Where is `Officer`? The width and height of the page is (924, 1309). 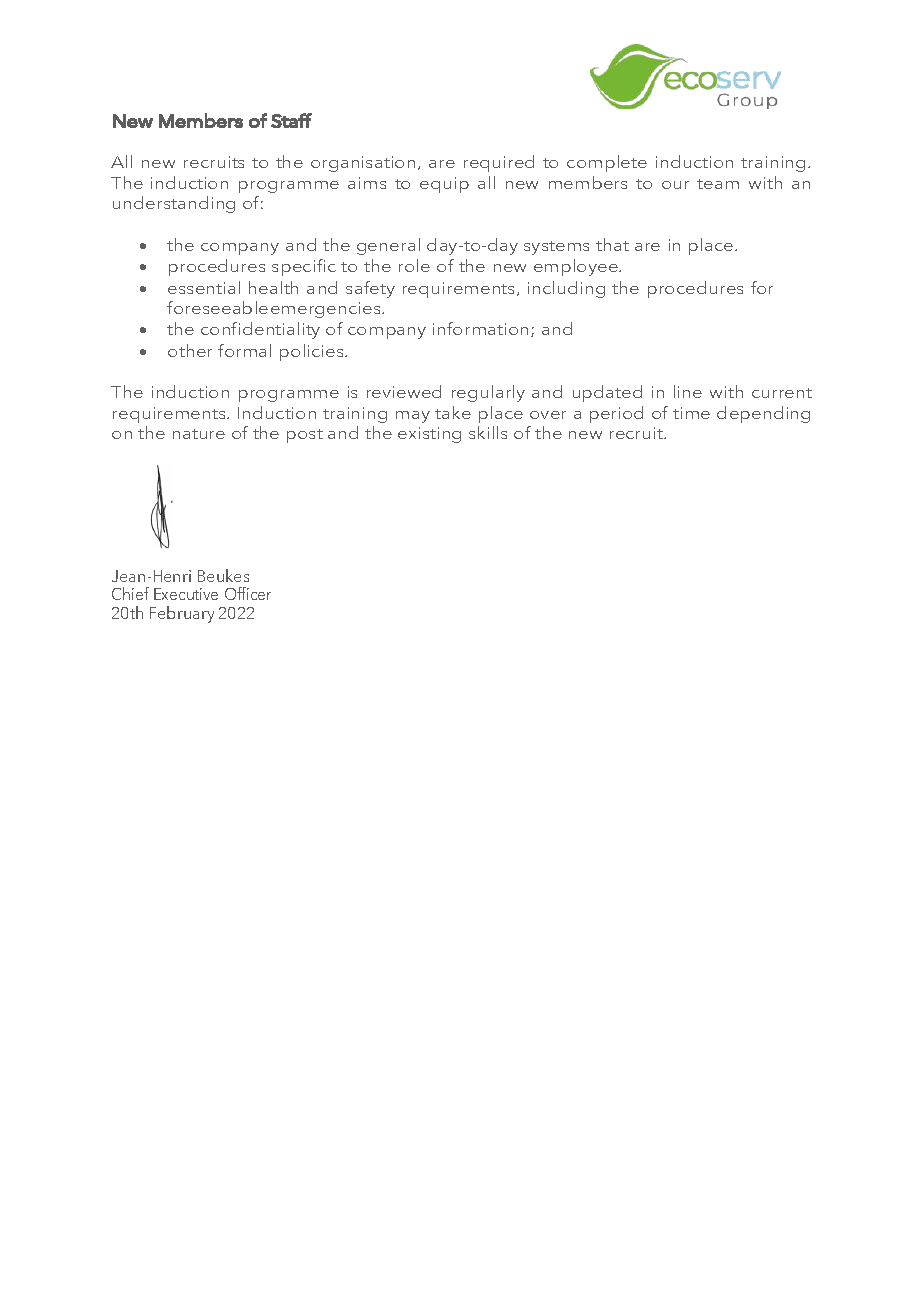
Officer is located at coordinates (248, 593).
